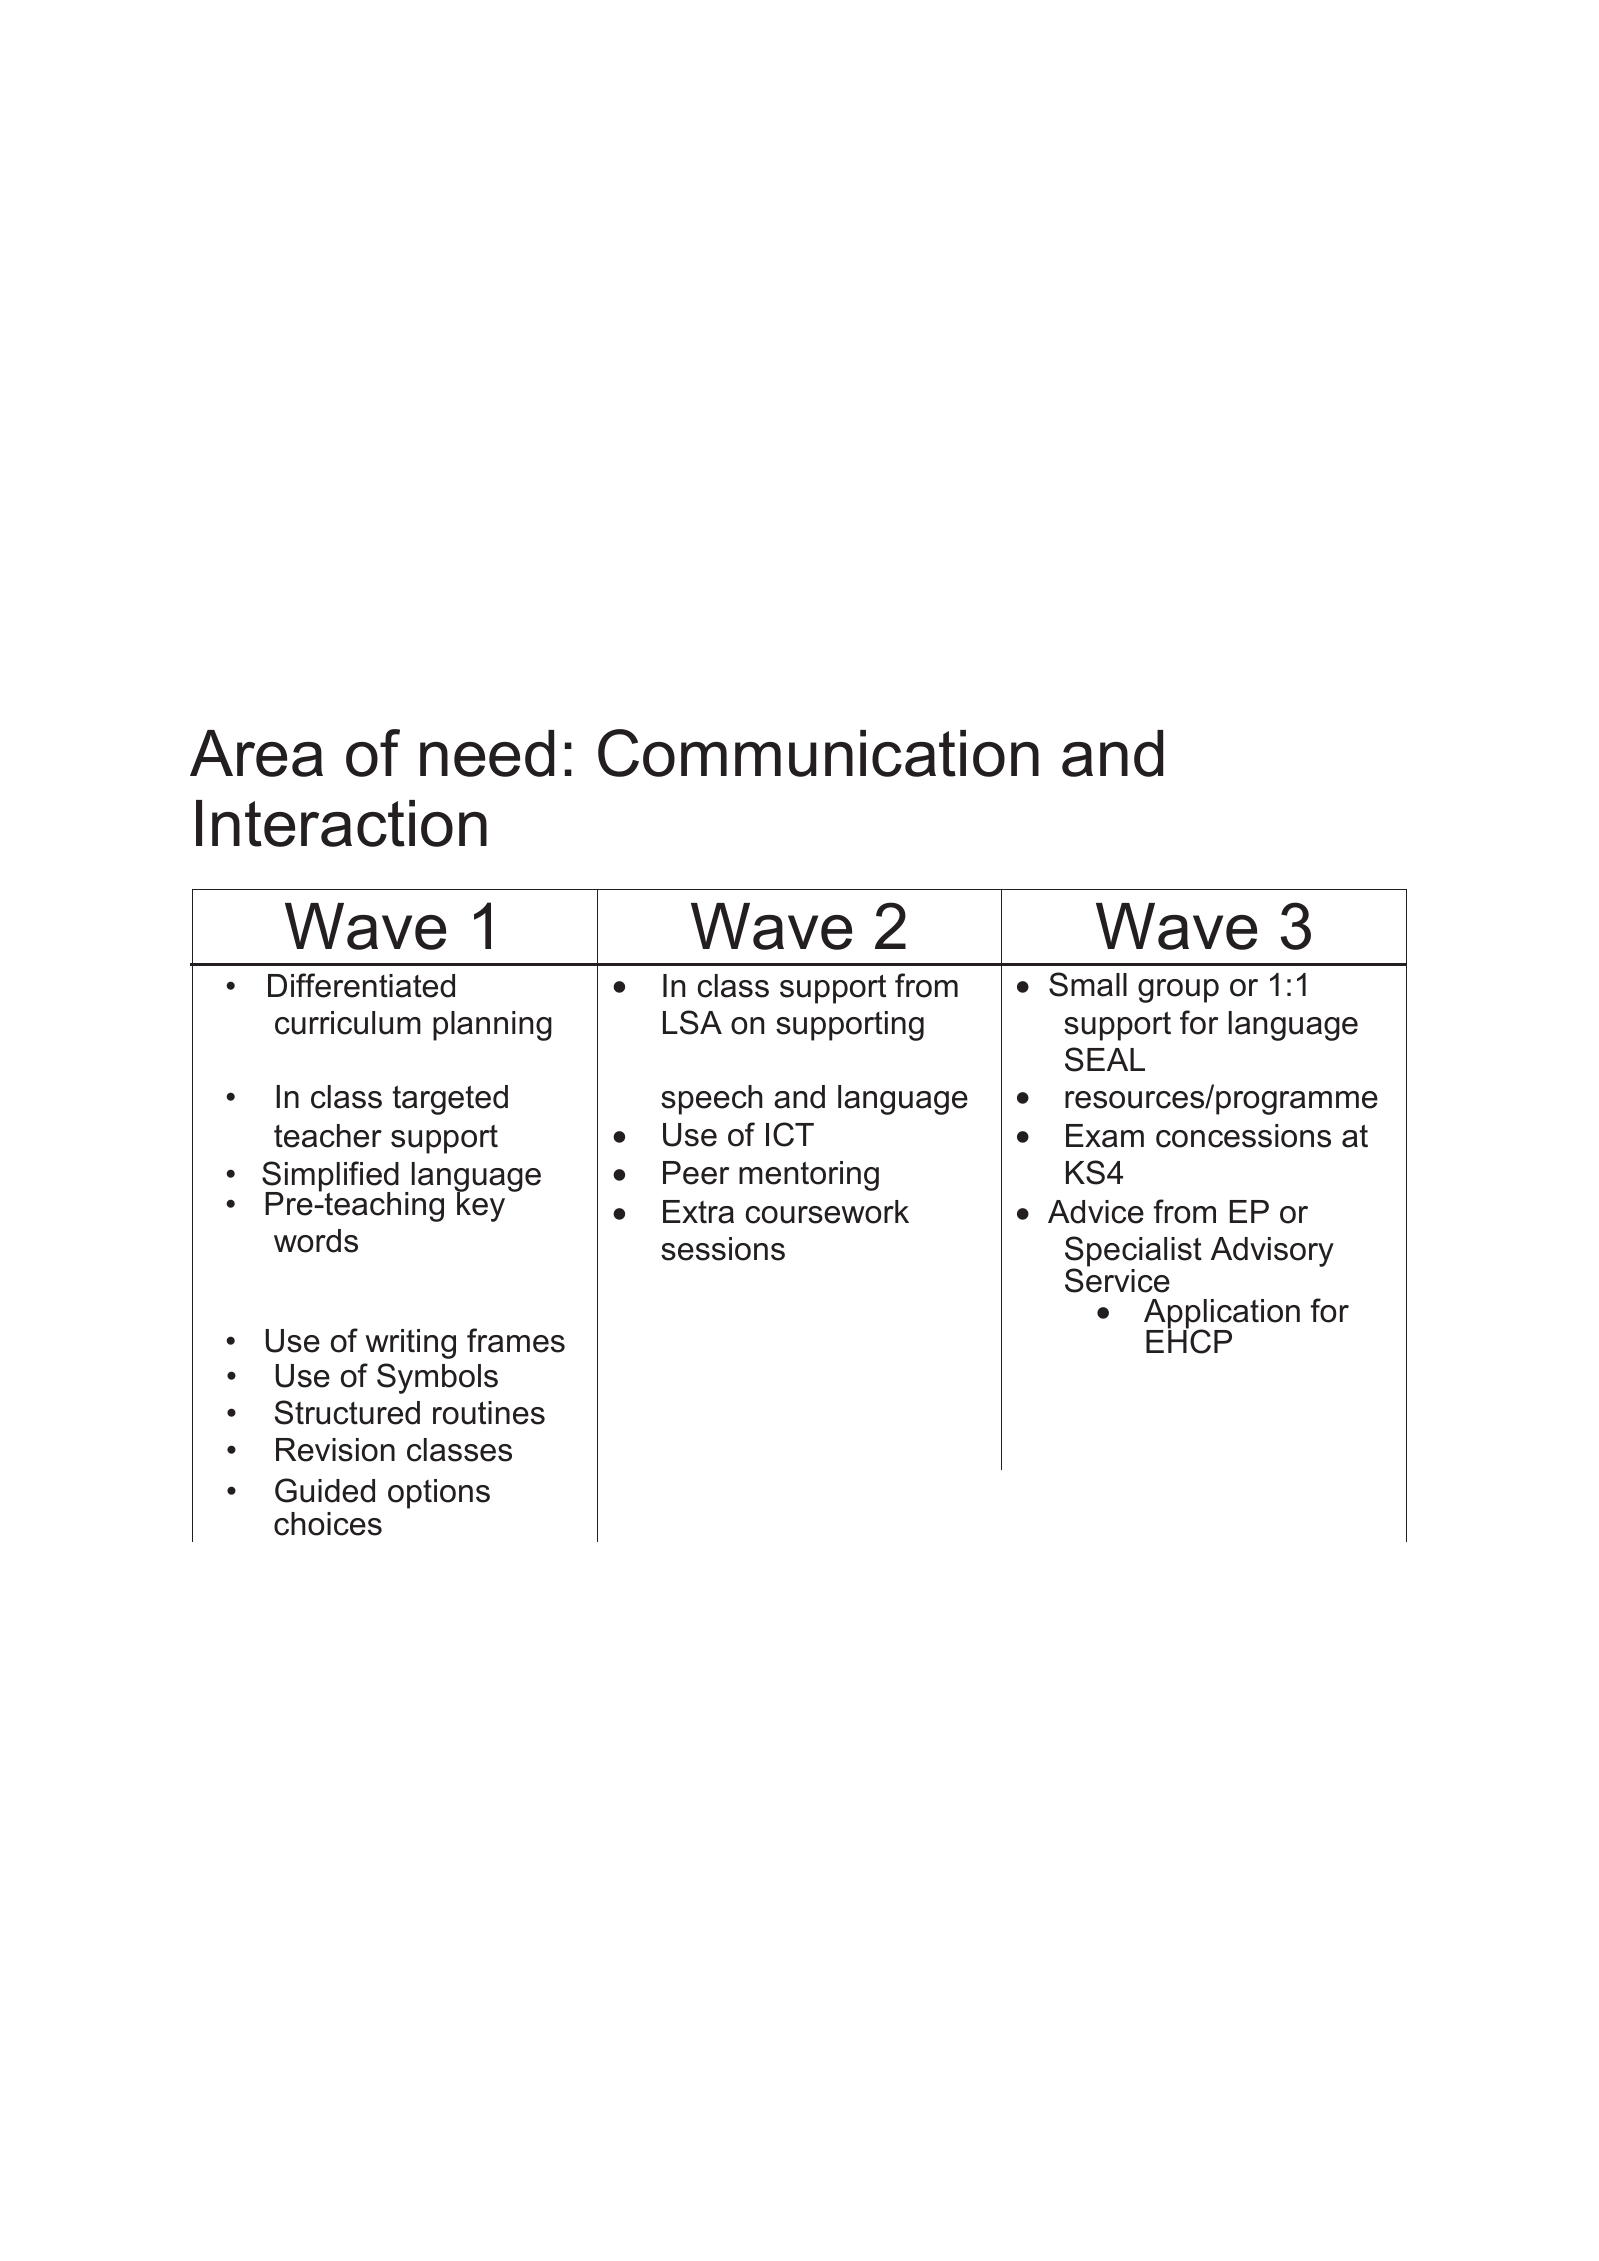 The height and width of the screenshot is (2261, 1599). Describe the element at coordinates (487, 753) in the screenshot. I see `need` at that location.
